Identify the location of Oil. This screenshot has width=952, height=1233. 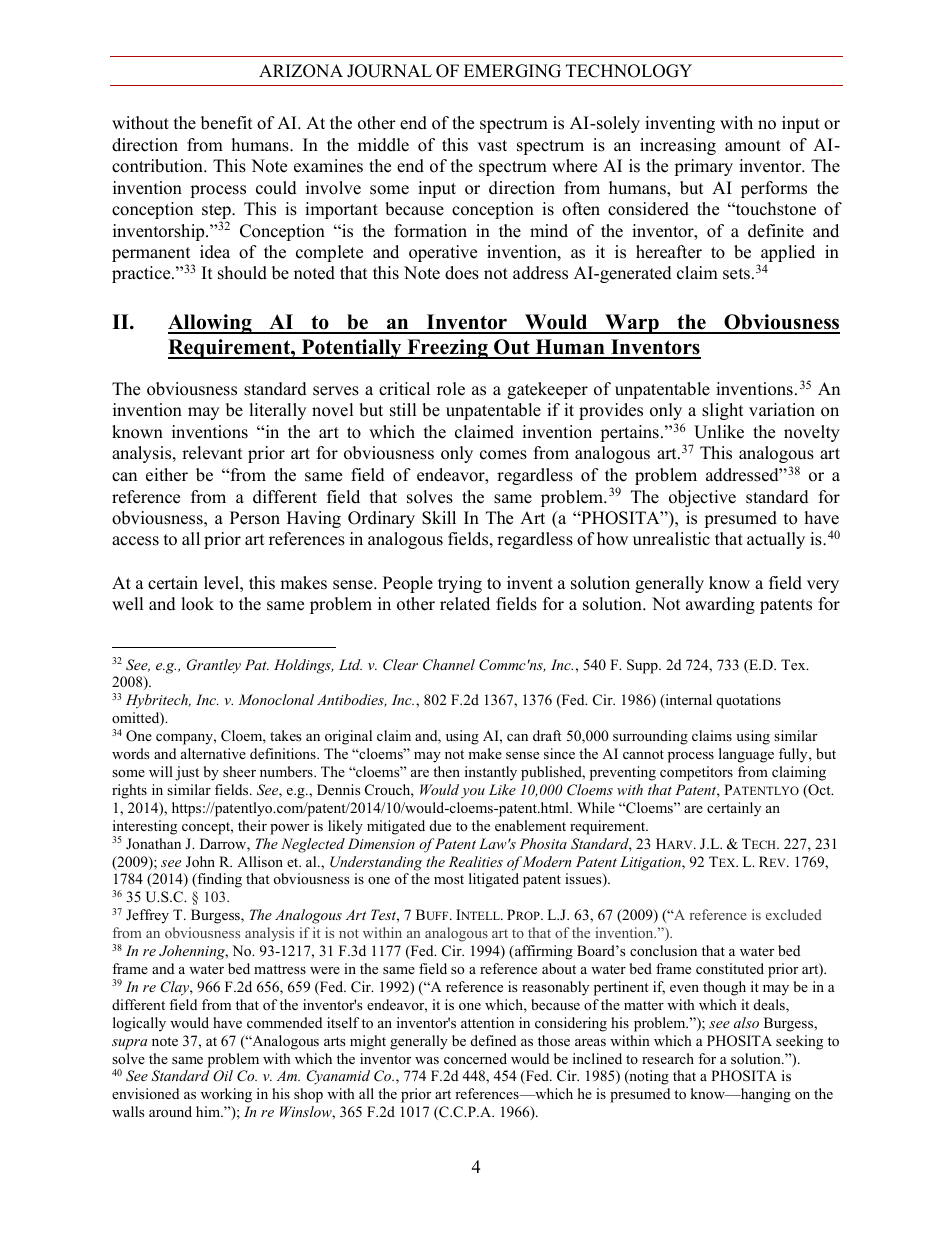
(223, 1076).
